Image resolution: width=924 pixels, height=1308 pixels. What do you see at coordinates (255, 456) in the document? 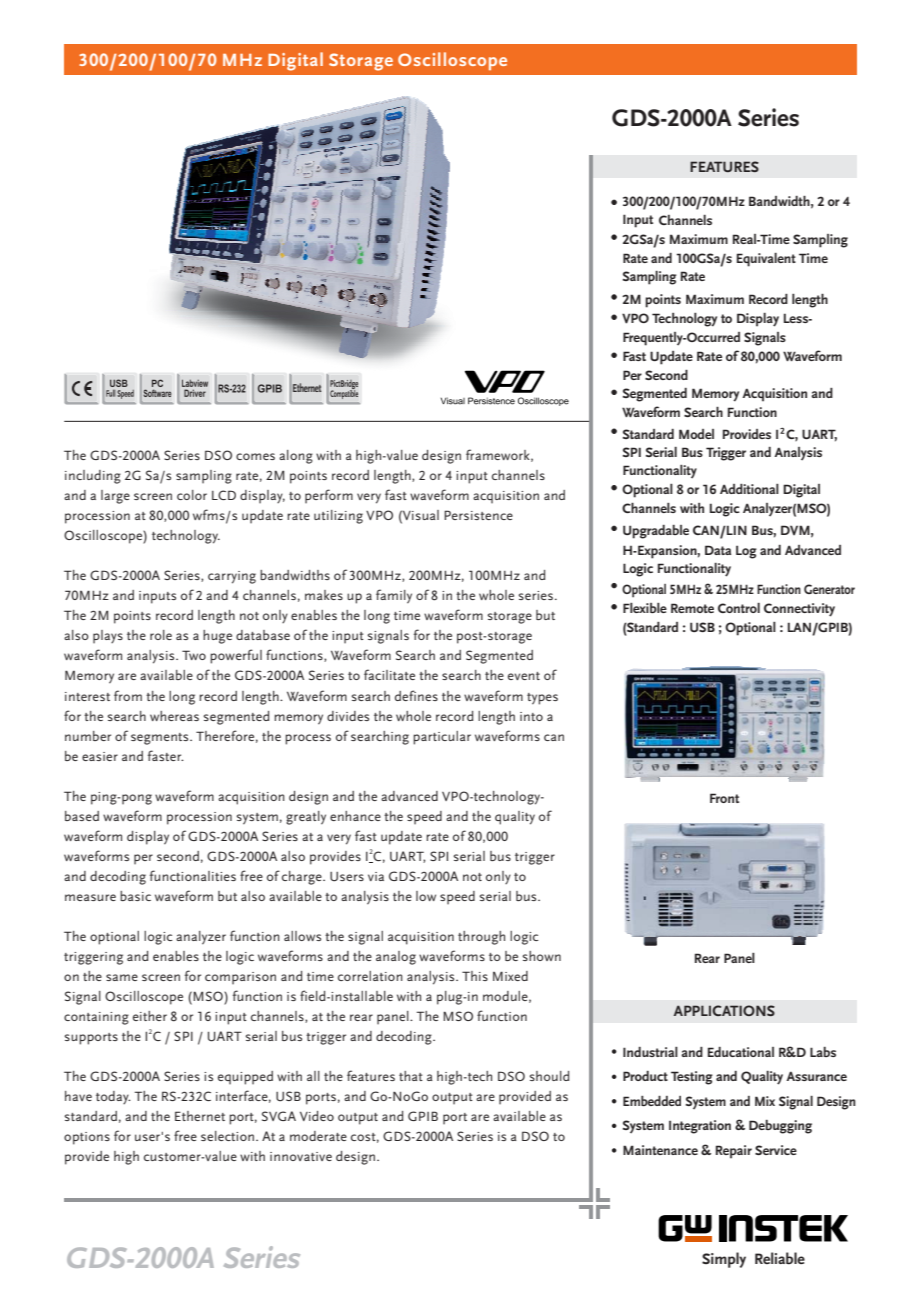
I see `comes` at bounding box center [255, 456].
